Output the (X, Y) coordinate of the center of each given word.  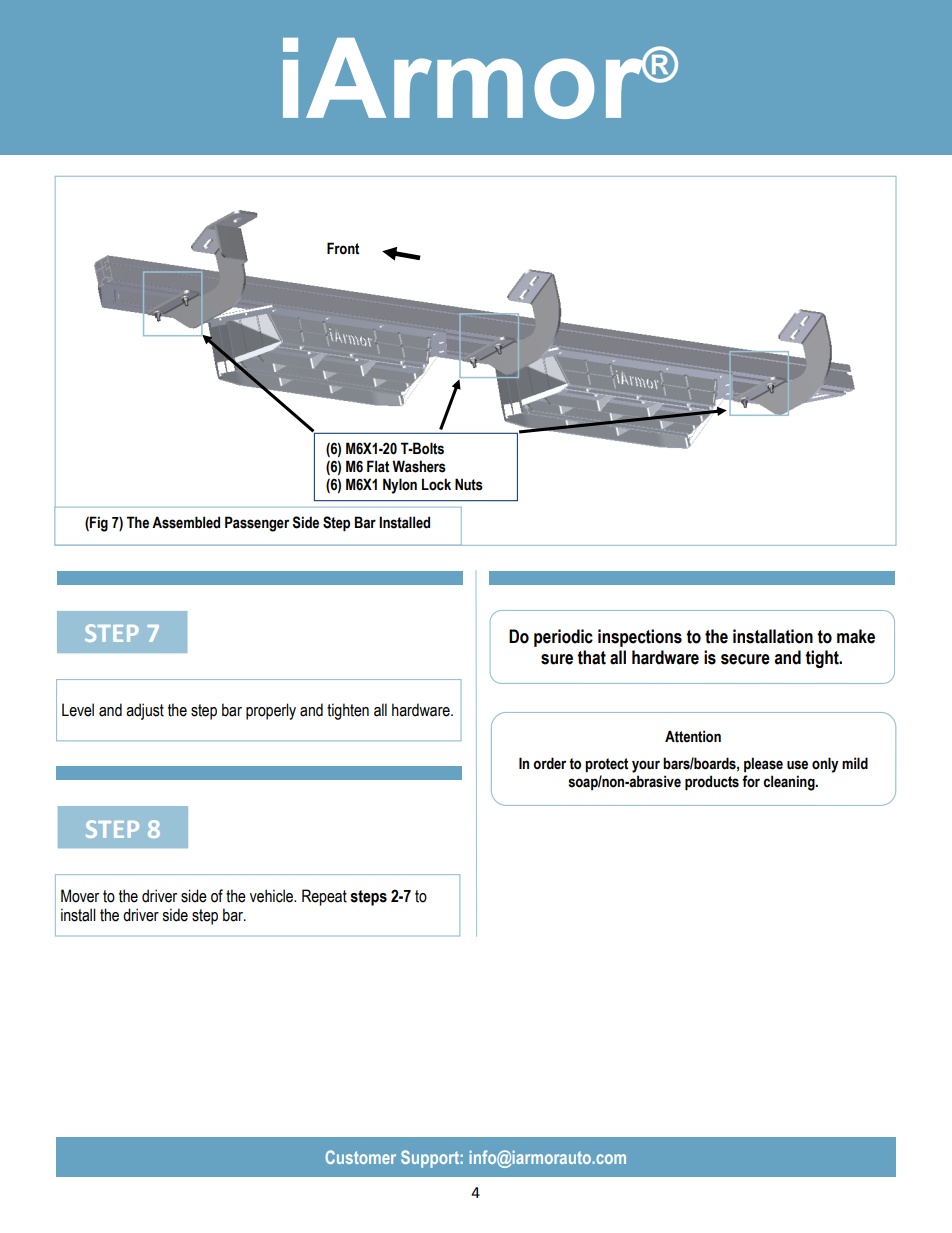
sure (557, 659)
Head (649, 401)
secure (745, 659)
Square (608, 400)
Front (343, 248)
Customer (360, 1157)
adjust (145, 711)
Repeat (324, 897)
